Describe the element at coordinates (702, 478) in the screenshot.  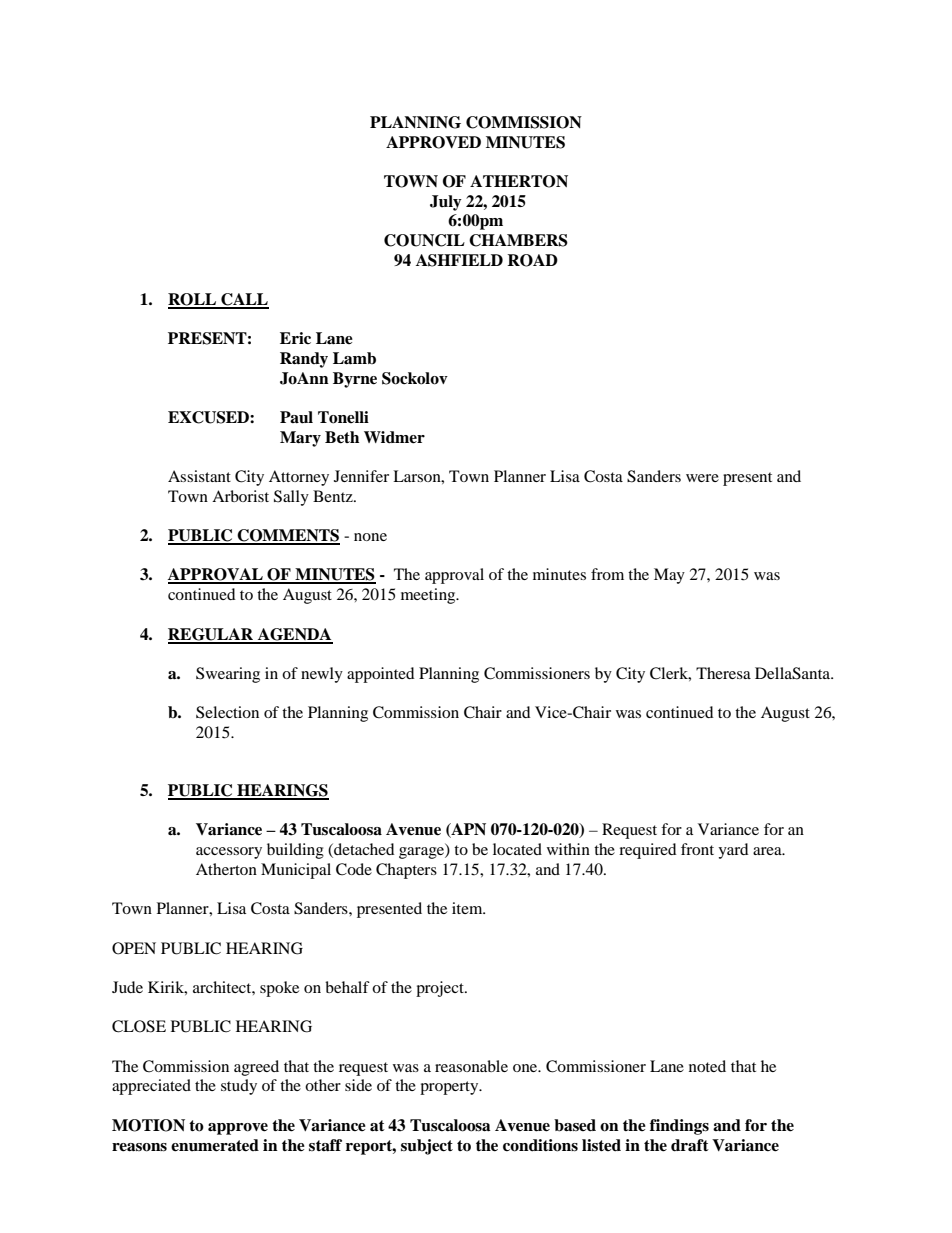
I see `were` at that location.
